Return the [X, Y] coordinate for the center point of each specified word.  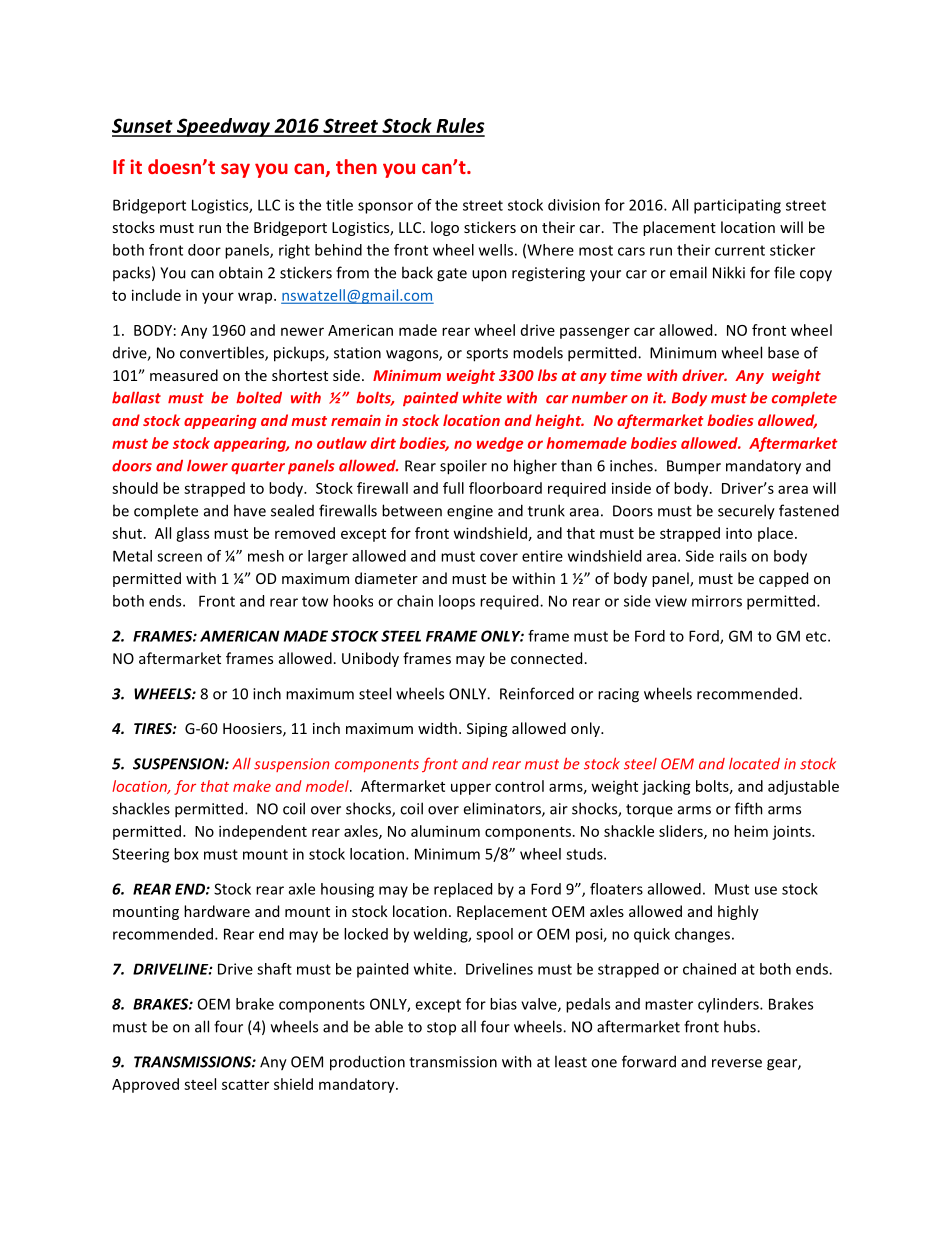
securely [746, 512]
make [252, 786]
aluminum [445, 831]
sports [487, 355]
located [754, 764]
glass [192, 534]
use [766, 890]
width [437, 728]
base [783, 352]
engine [470, 512]
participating [737, 206]
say [235, 170]
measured [184, 375]
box [186, 854]
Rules [459, 127]
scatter [245, 1085]
